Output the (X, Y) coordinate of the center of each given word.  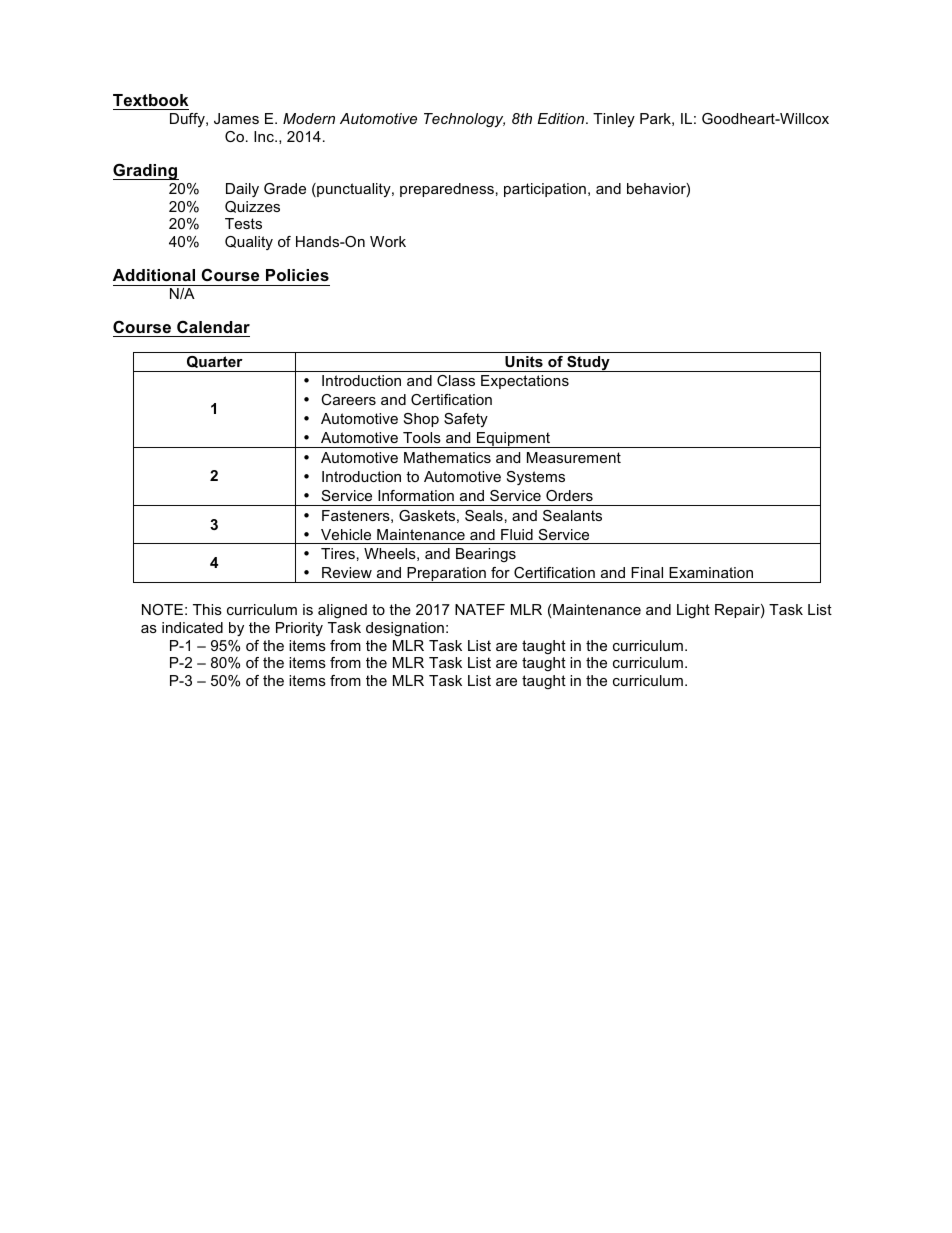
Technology (464, 120)
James (236, 118)
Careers (348, 399)
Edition (562, 118)
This (207, 609)
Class (456, 380)
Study (588, 364)
